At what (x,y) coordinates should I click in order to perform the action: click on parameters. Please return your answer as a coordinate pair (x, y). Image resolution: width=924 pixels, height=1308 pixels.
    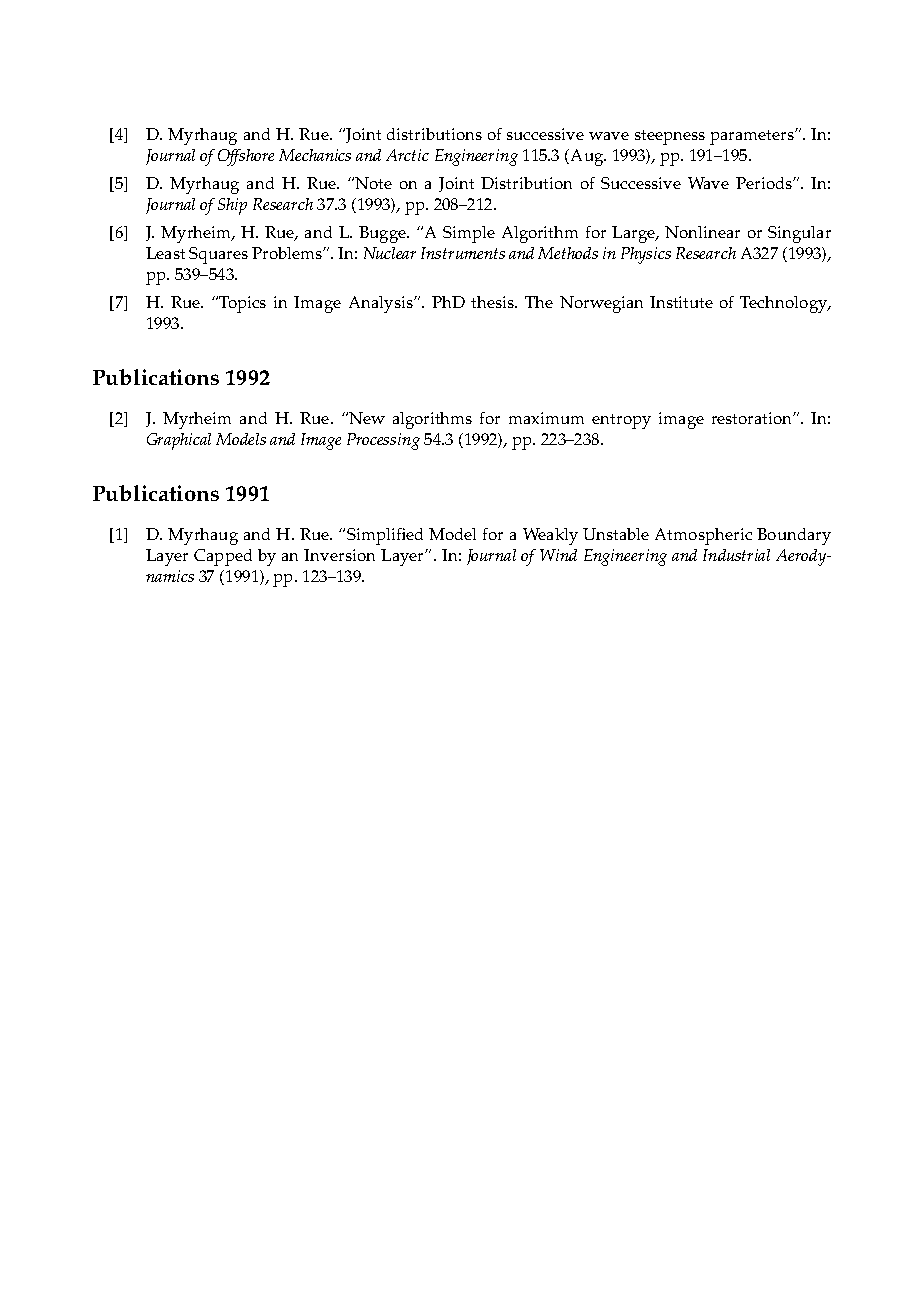
    Looking at the image, I should click on (753, 137).
